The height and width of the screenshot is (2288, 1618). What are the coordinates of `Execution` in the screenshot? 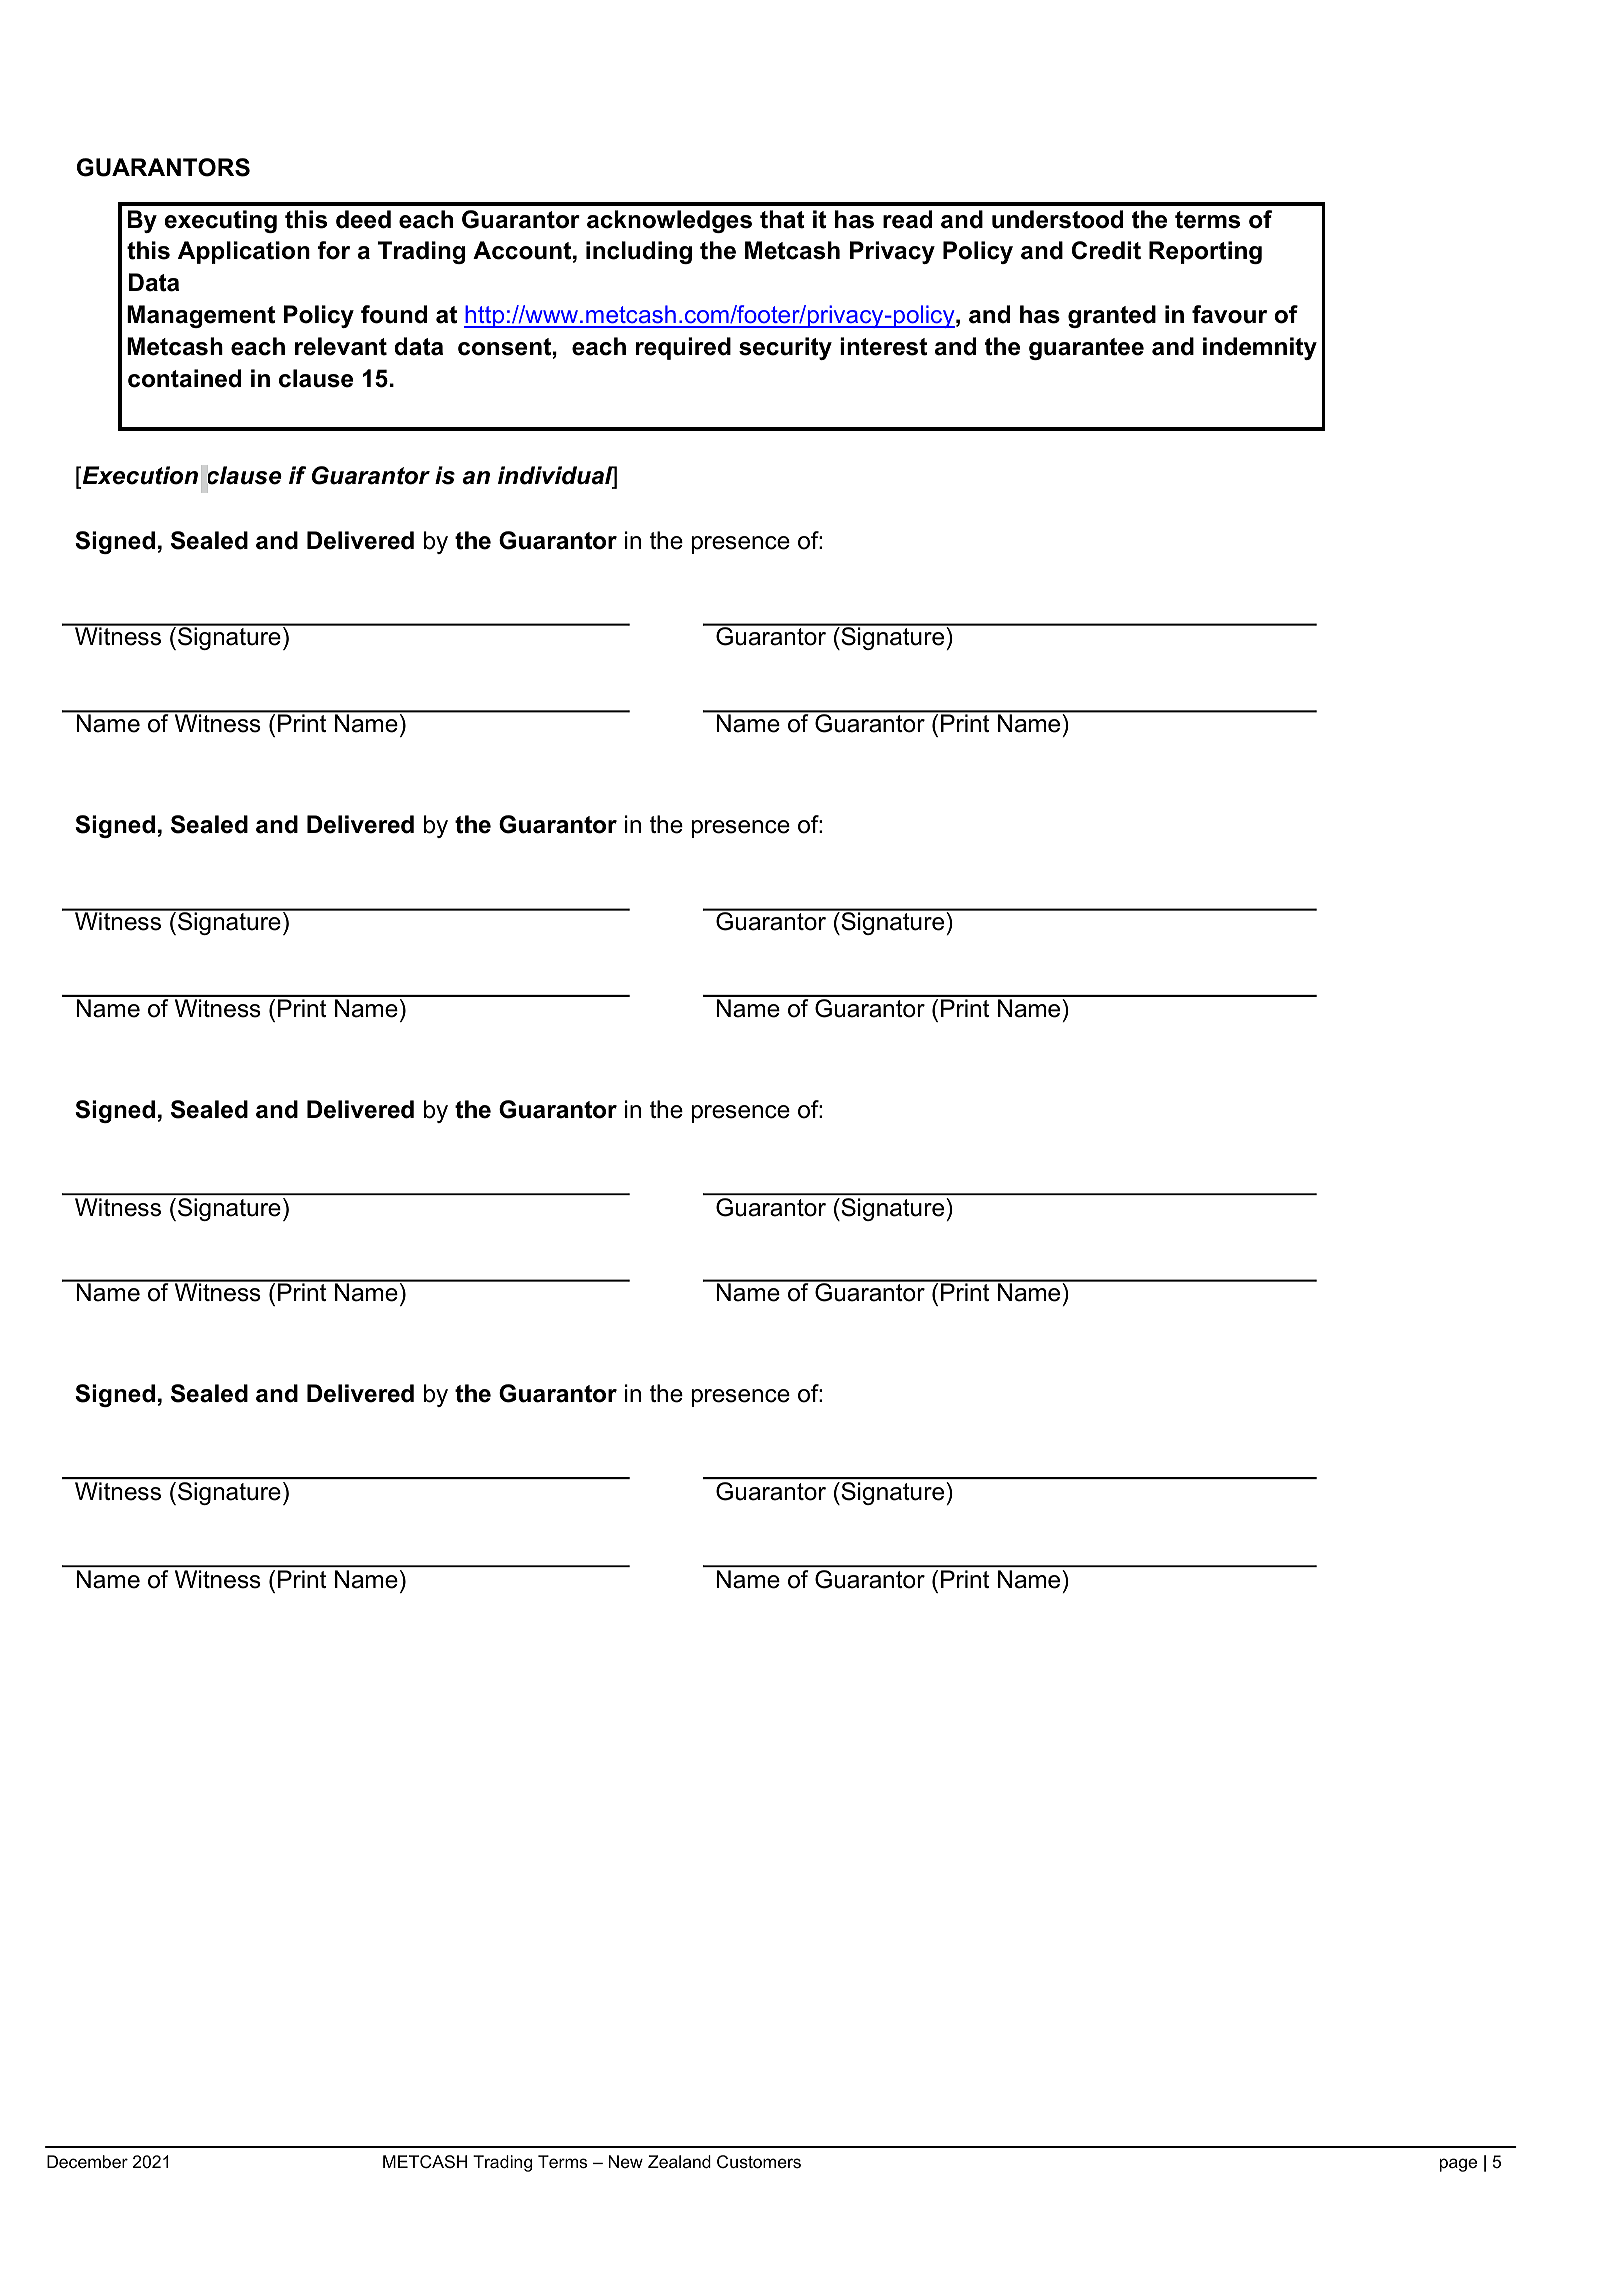 It's located at (139, 475).
